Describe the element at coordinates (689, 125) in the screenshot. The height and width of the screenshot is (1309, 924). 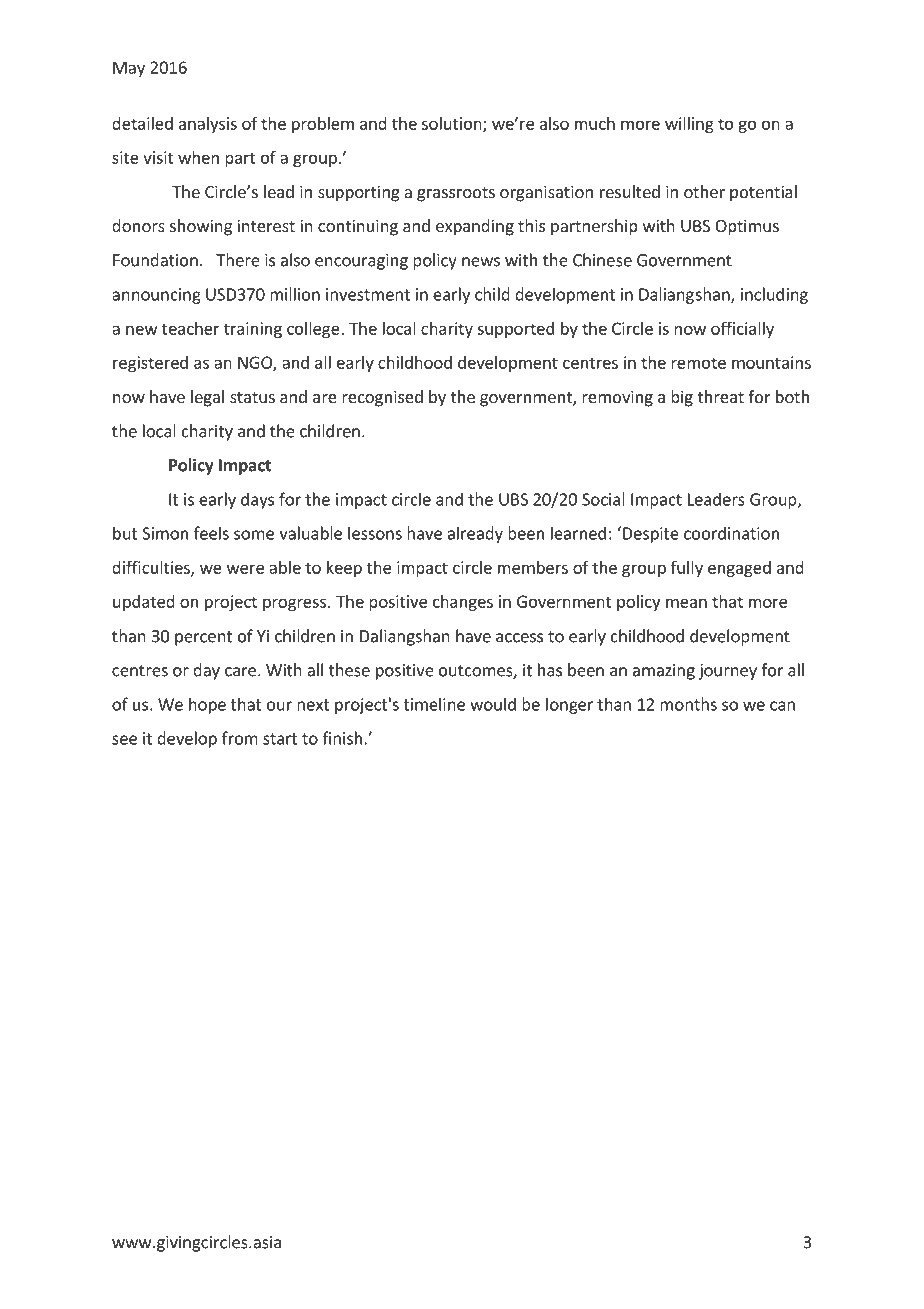
I see `willing` at that location.
